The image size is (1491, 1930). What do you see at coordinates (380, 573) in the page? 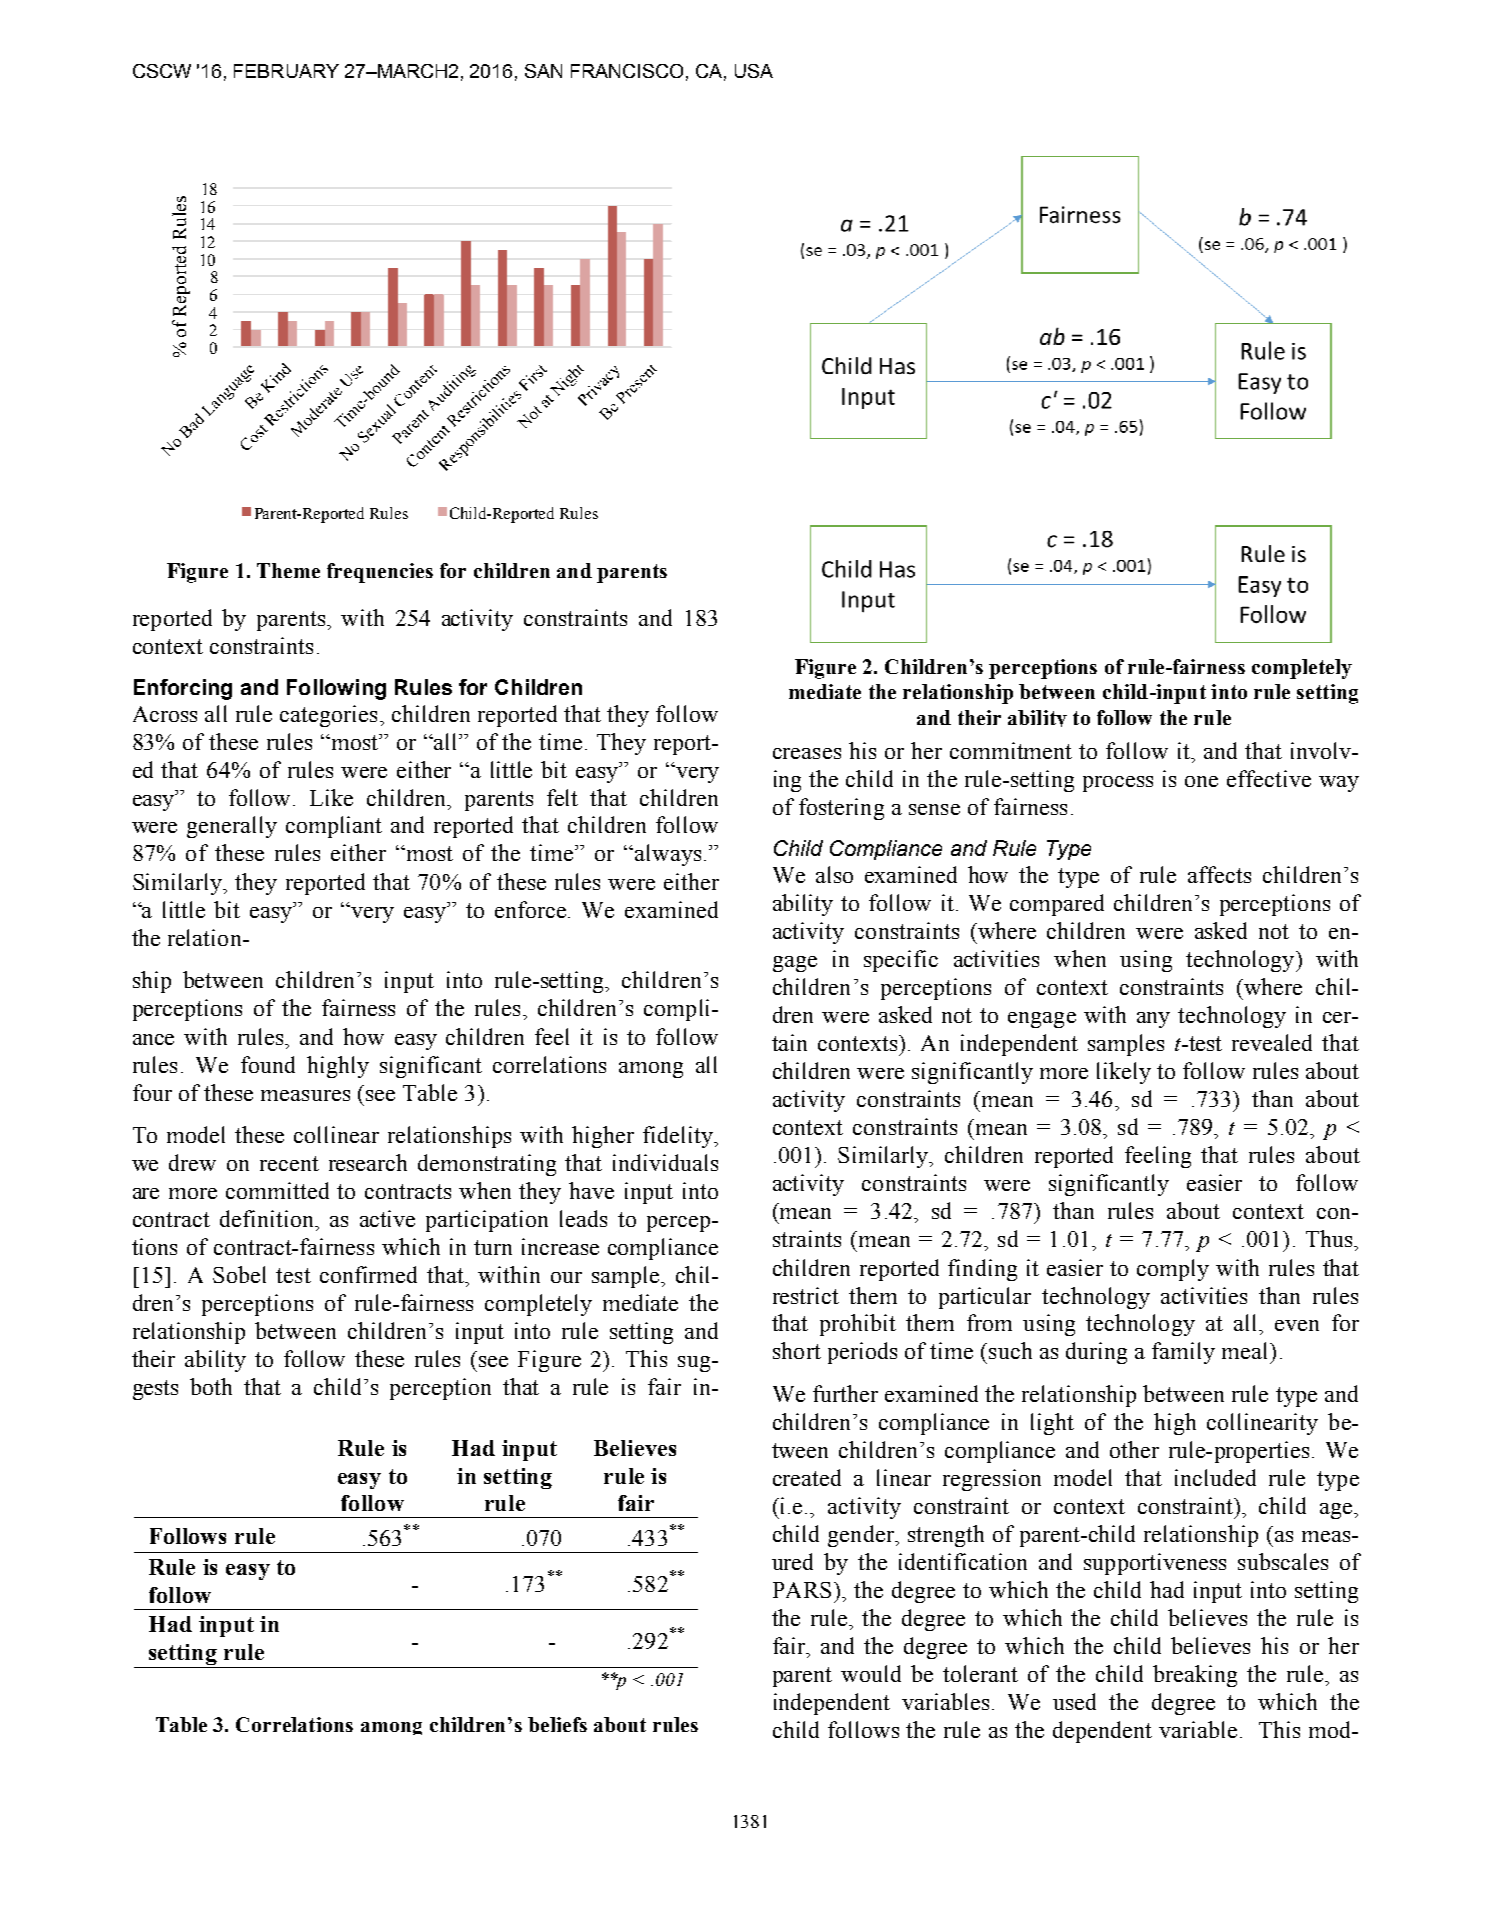
I see `frequencies` at bounding box center [380, 573].
